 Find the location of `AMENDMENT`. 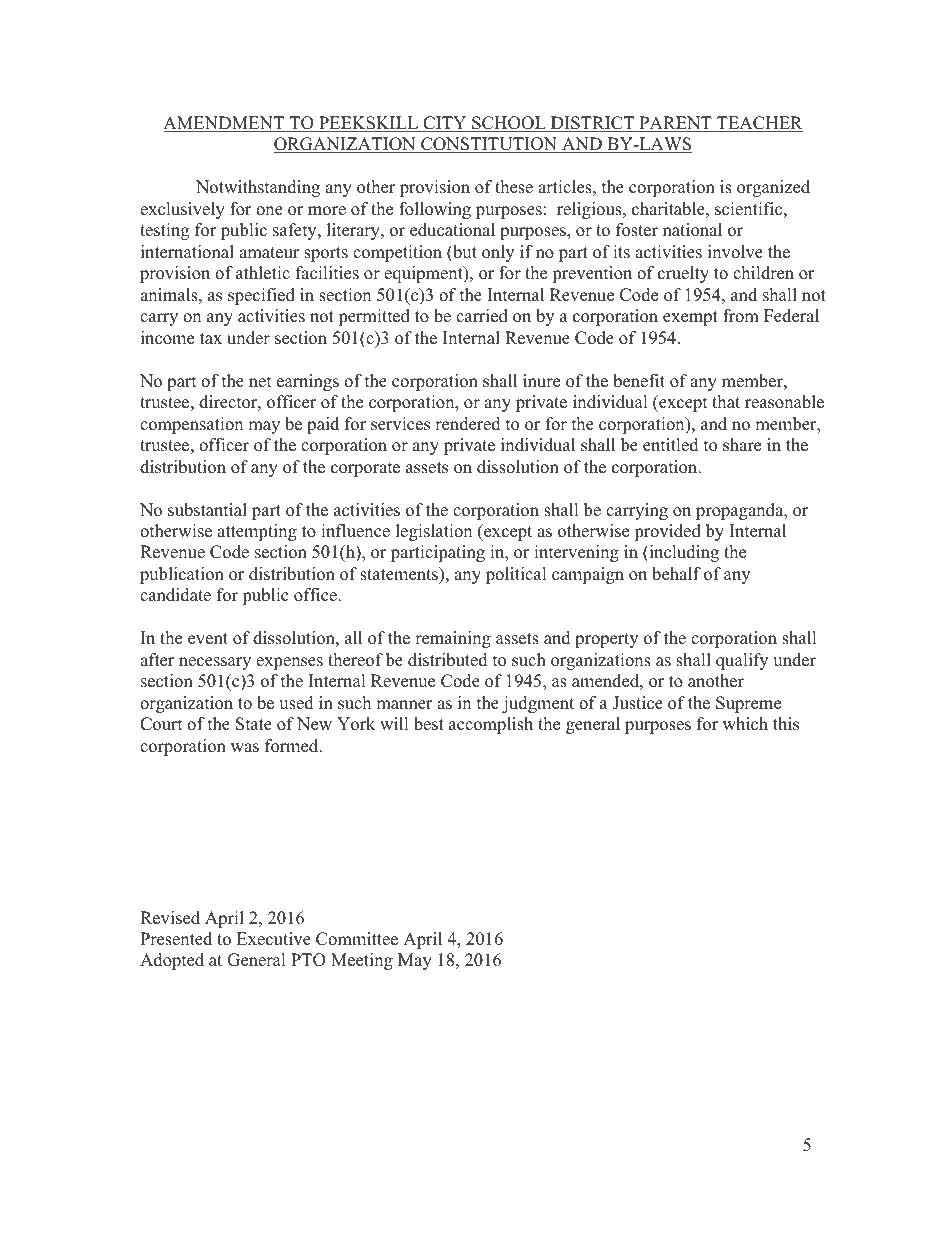

AMENDMENT is located at coordinates (225, 124).
